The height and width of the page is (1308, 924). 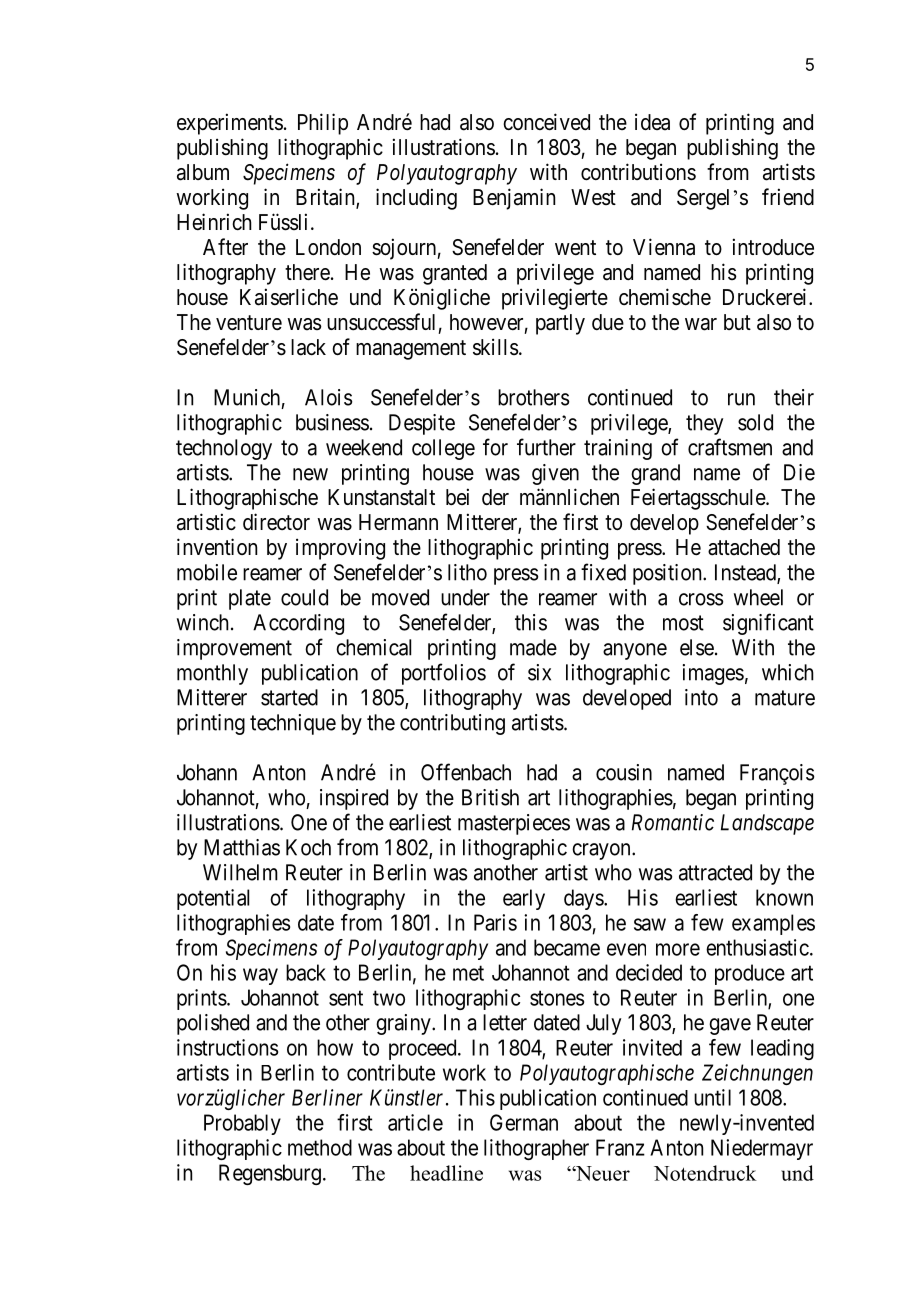 I want to click on attracted, so click(x=715, y=872).
